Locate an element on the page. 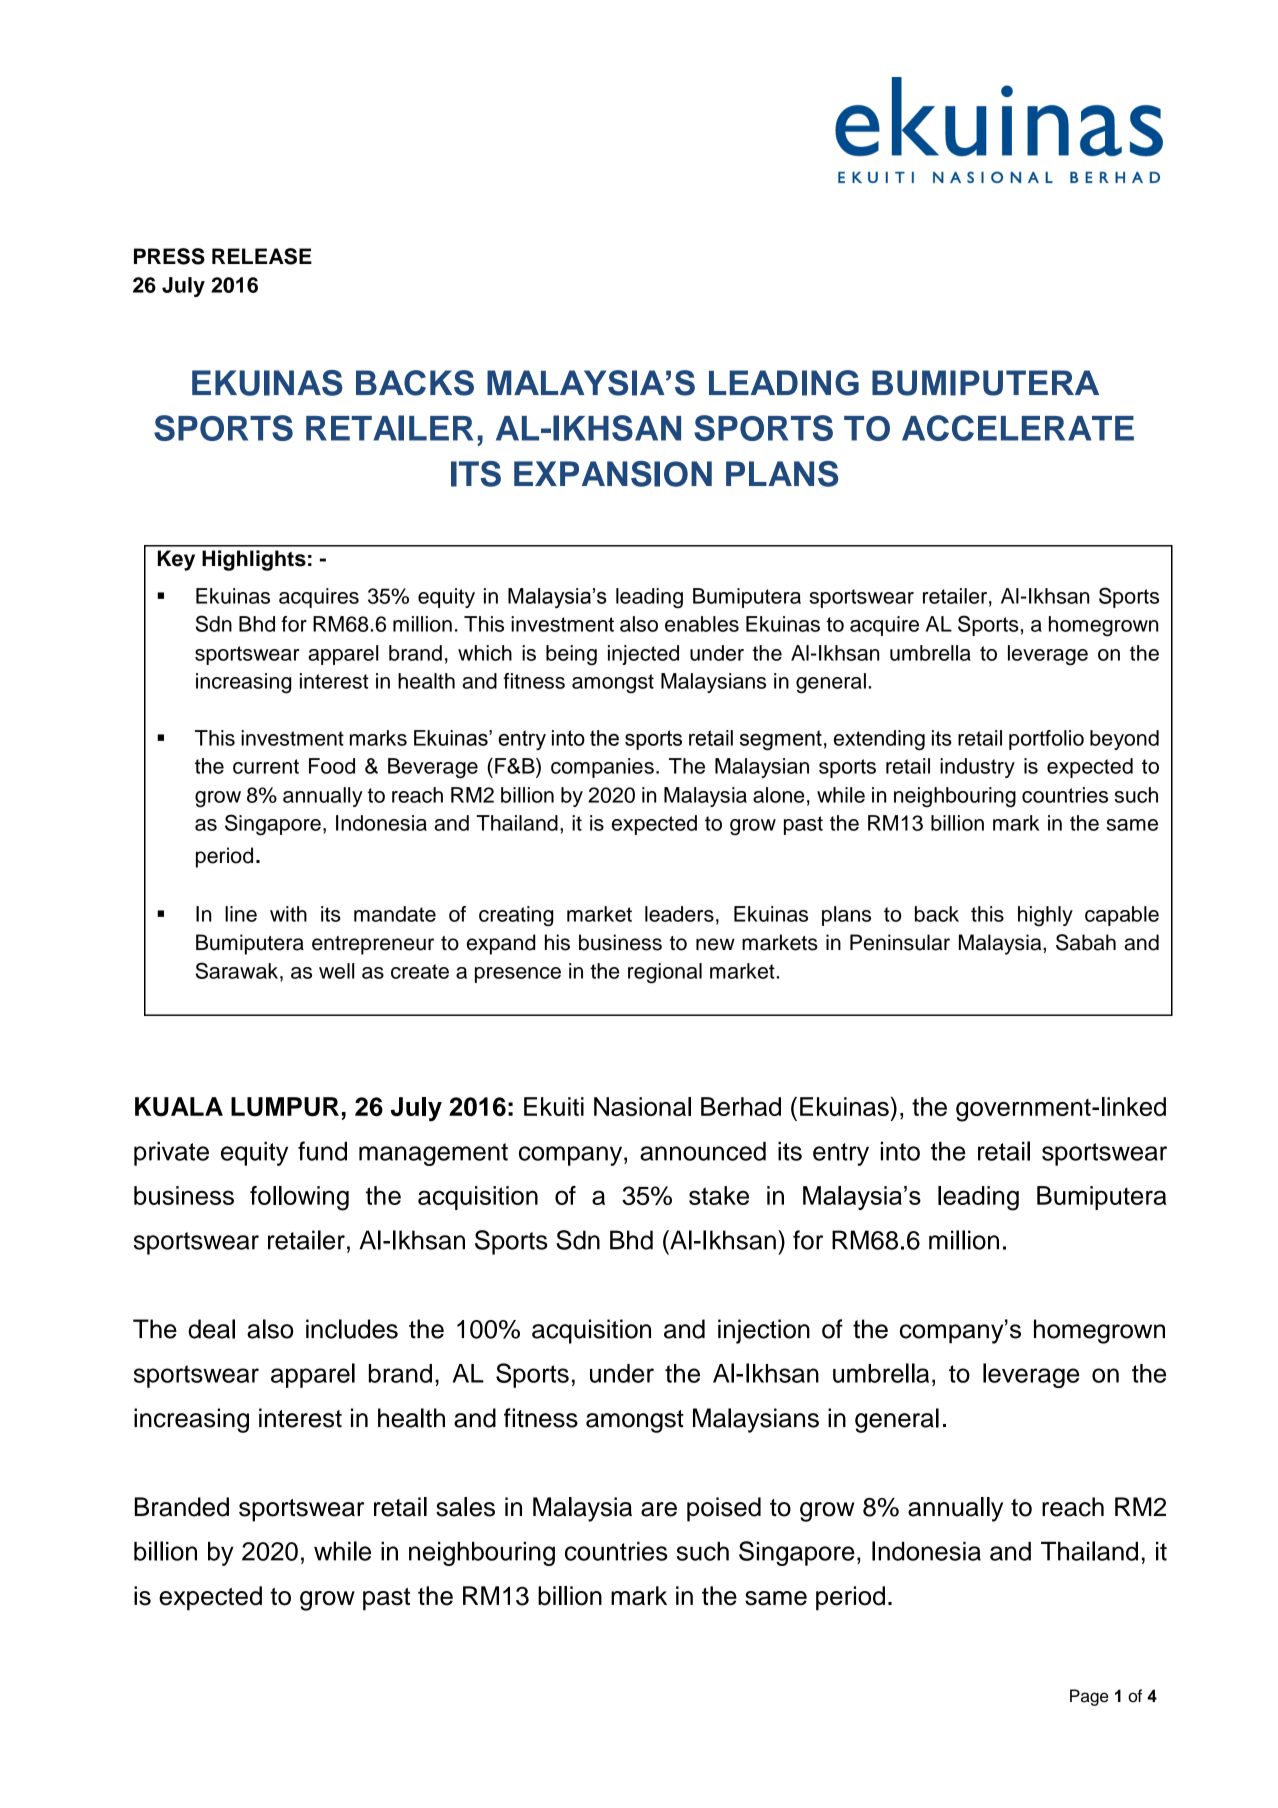 Image resolution: width=1278 pixels, height=1808 pixels. sales is located at coordinates (465, 1507).
